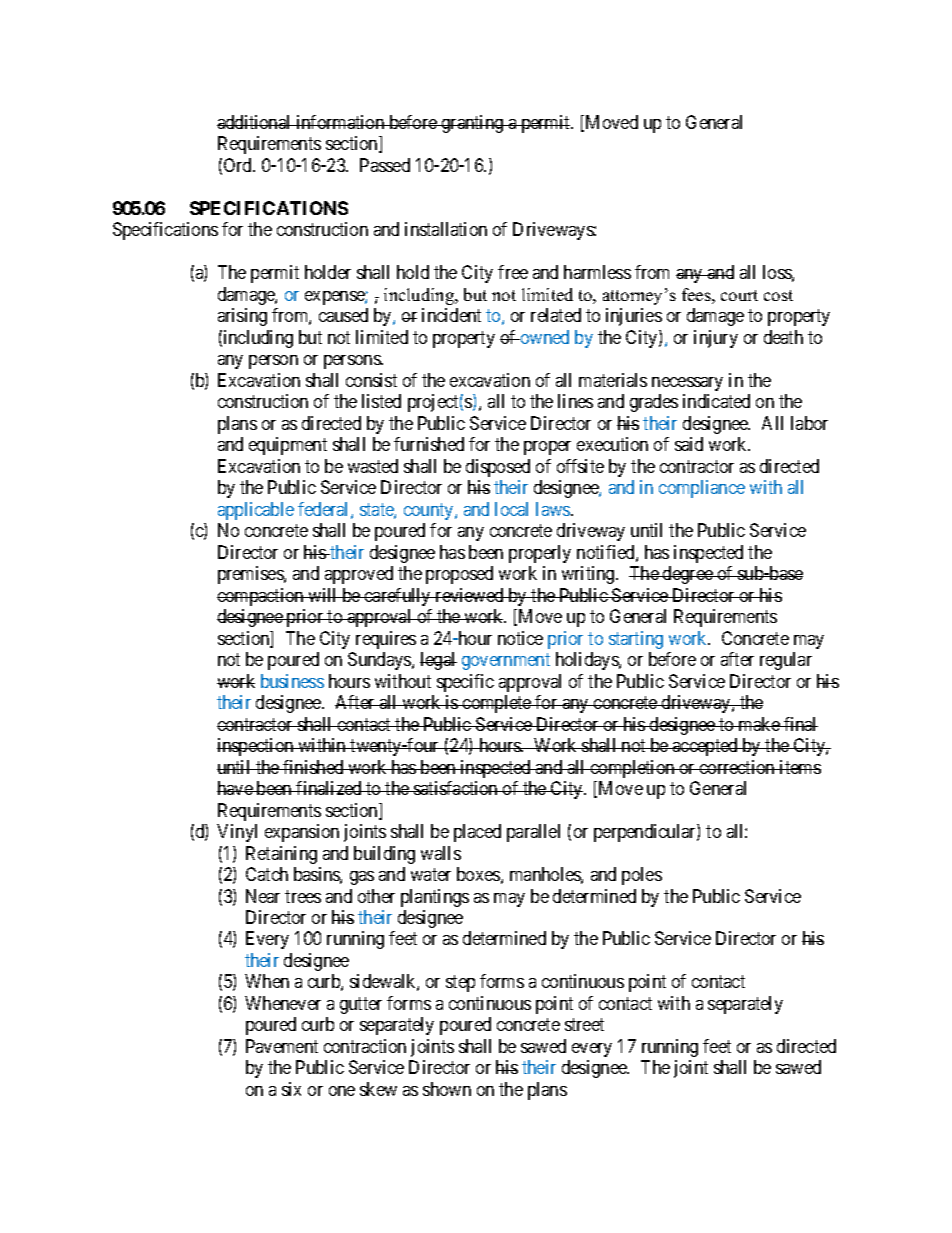 This screenshot has width=952, height=1233. Describe the element at coordinates (642, 876) in the screenshot. I see `poles` at that location.
